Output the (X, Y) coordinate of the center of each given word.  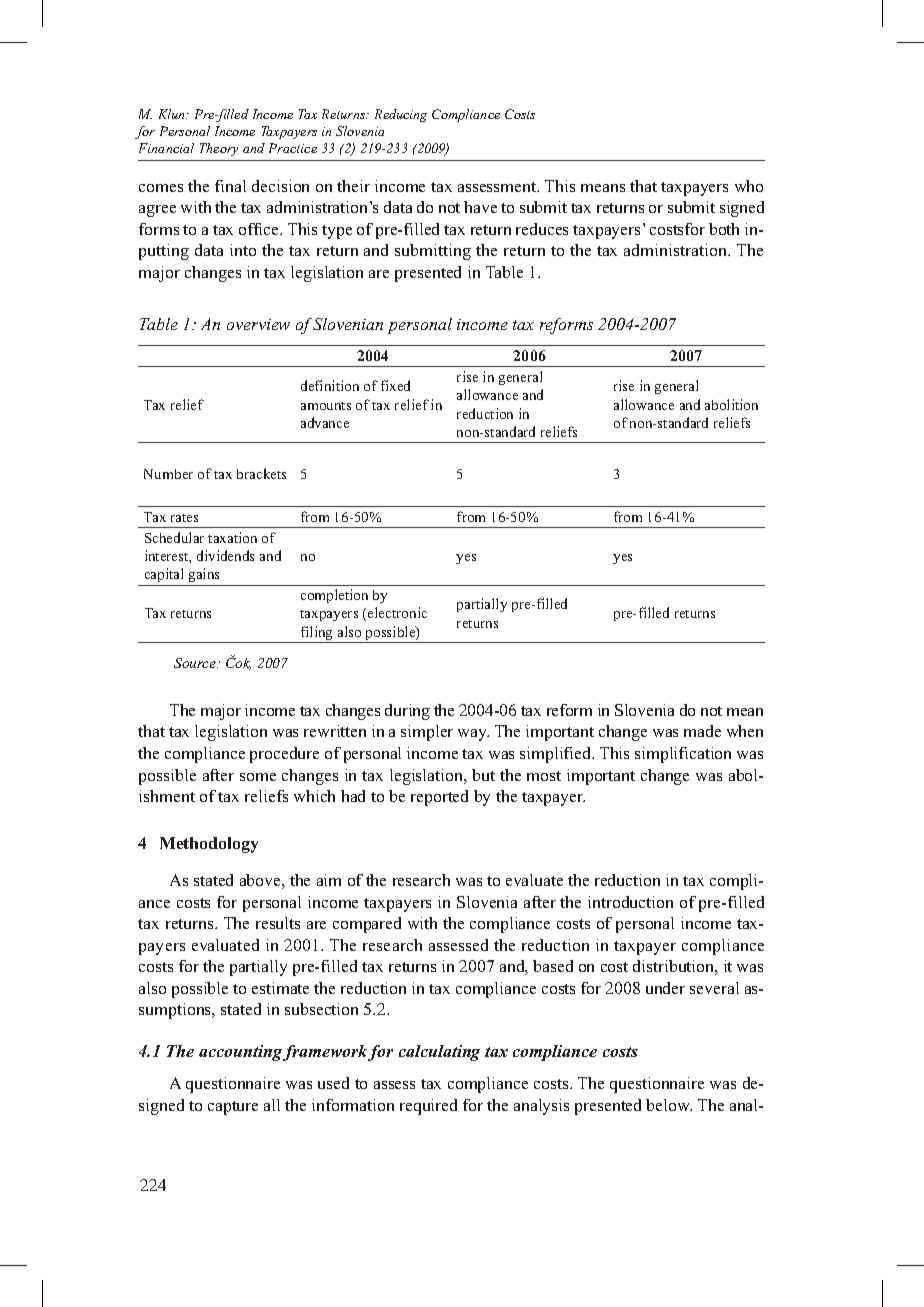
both (724, 229)
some (258, 777)
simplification (683, 755)
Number (168, 474)
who (749, 186)
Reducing (401, 115)
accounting (240, 1053)
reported (439, 798)
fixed (395, 385)
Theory (219, 149)
